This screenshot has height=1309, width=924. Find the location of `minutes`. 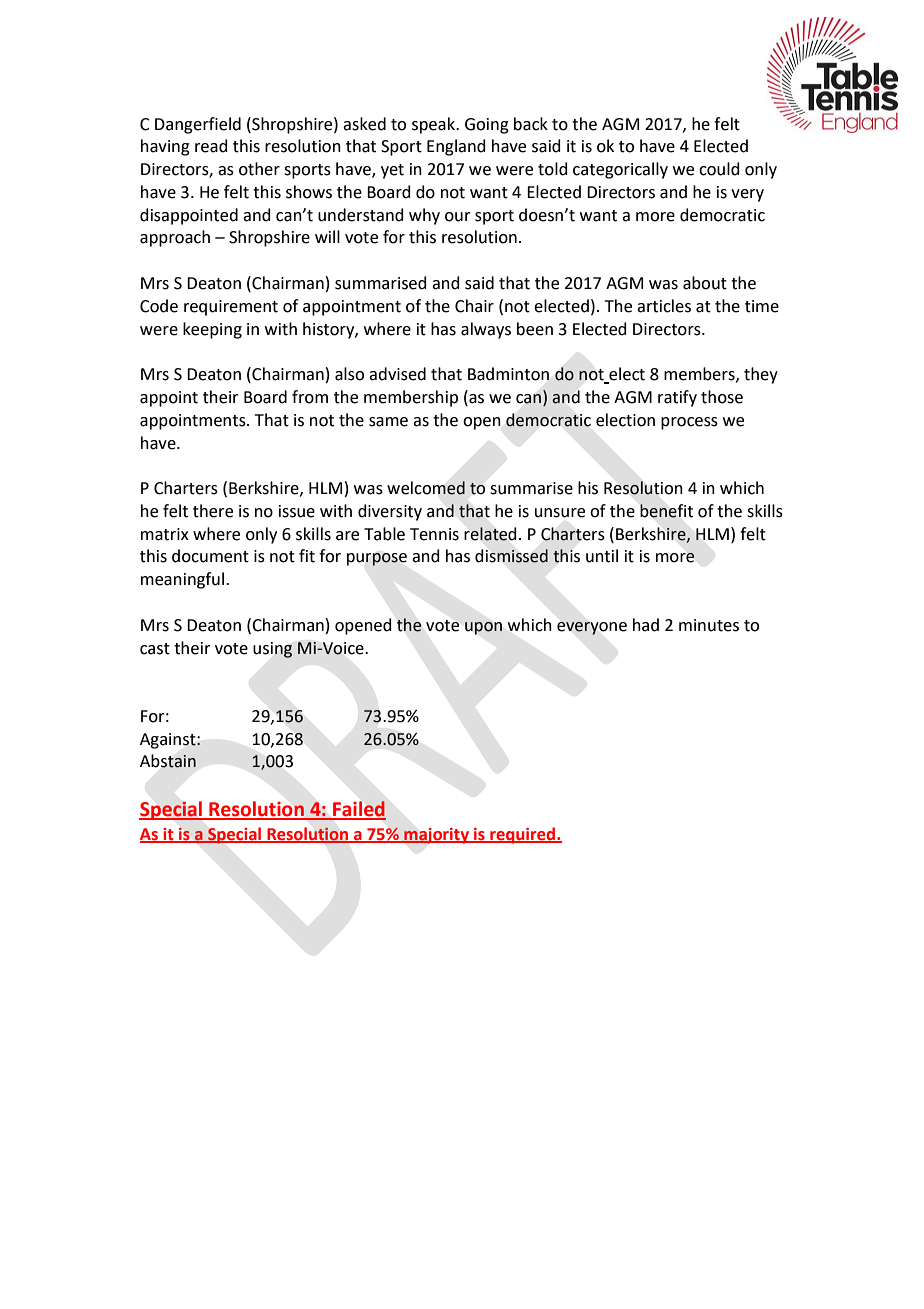

minutes is located at coordinates (709, 625).
